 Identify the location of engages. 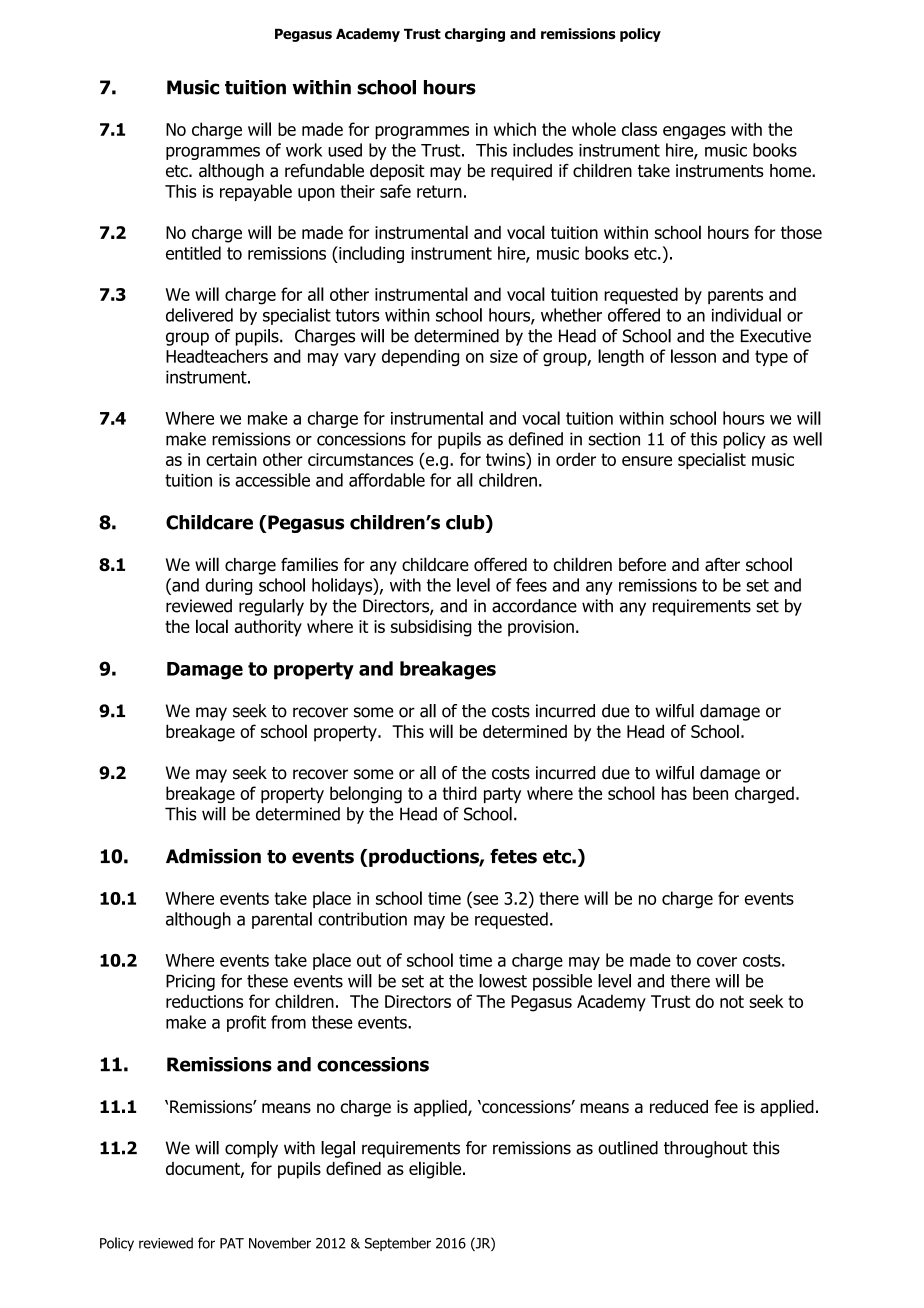
(694, 133).
